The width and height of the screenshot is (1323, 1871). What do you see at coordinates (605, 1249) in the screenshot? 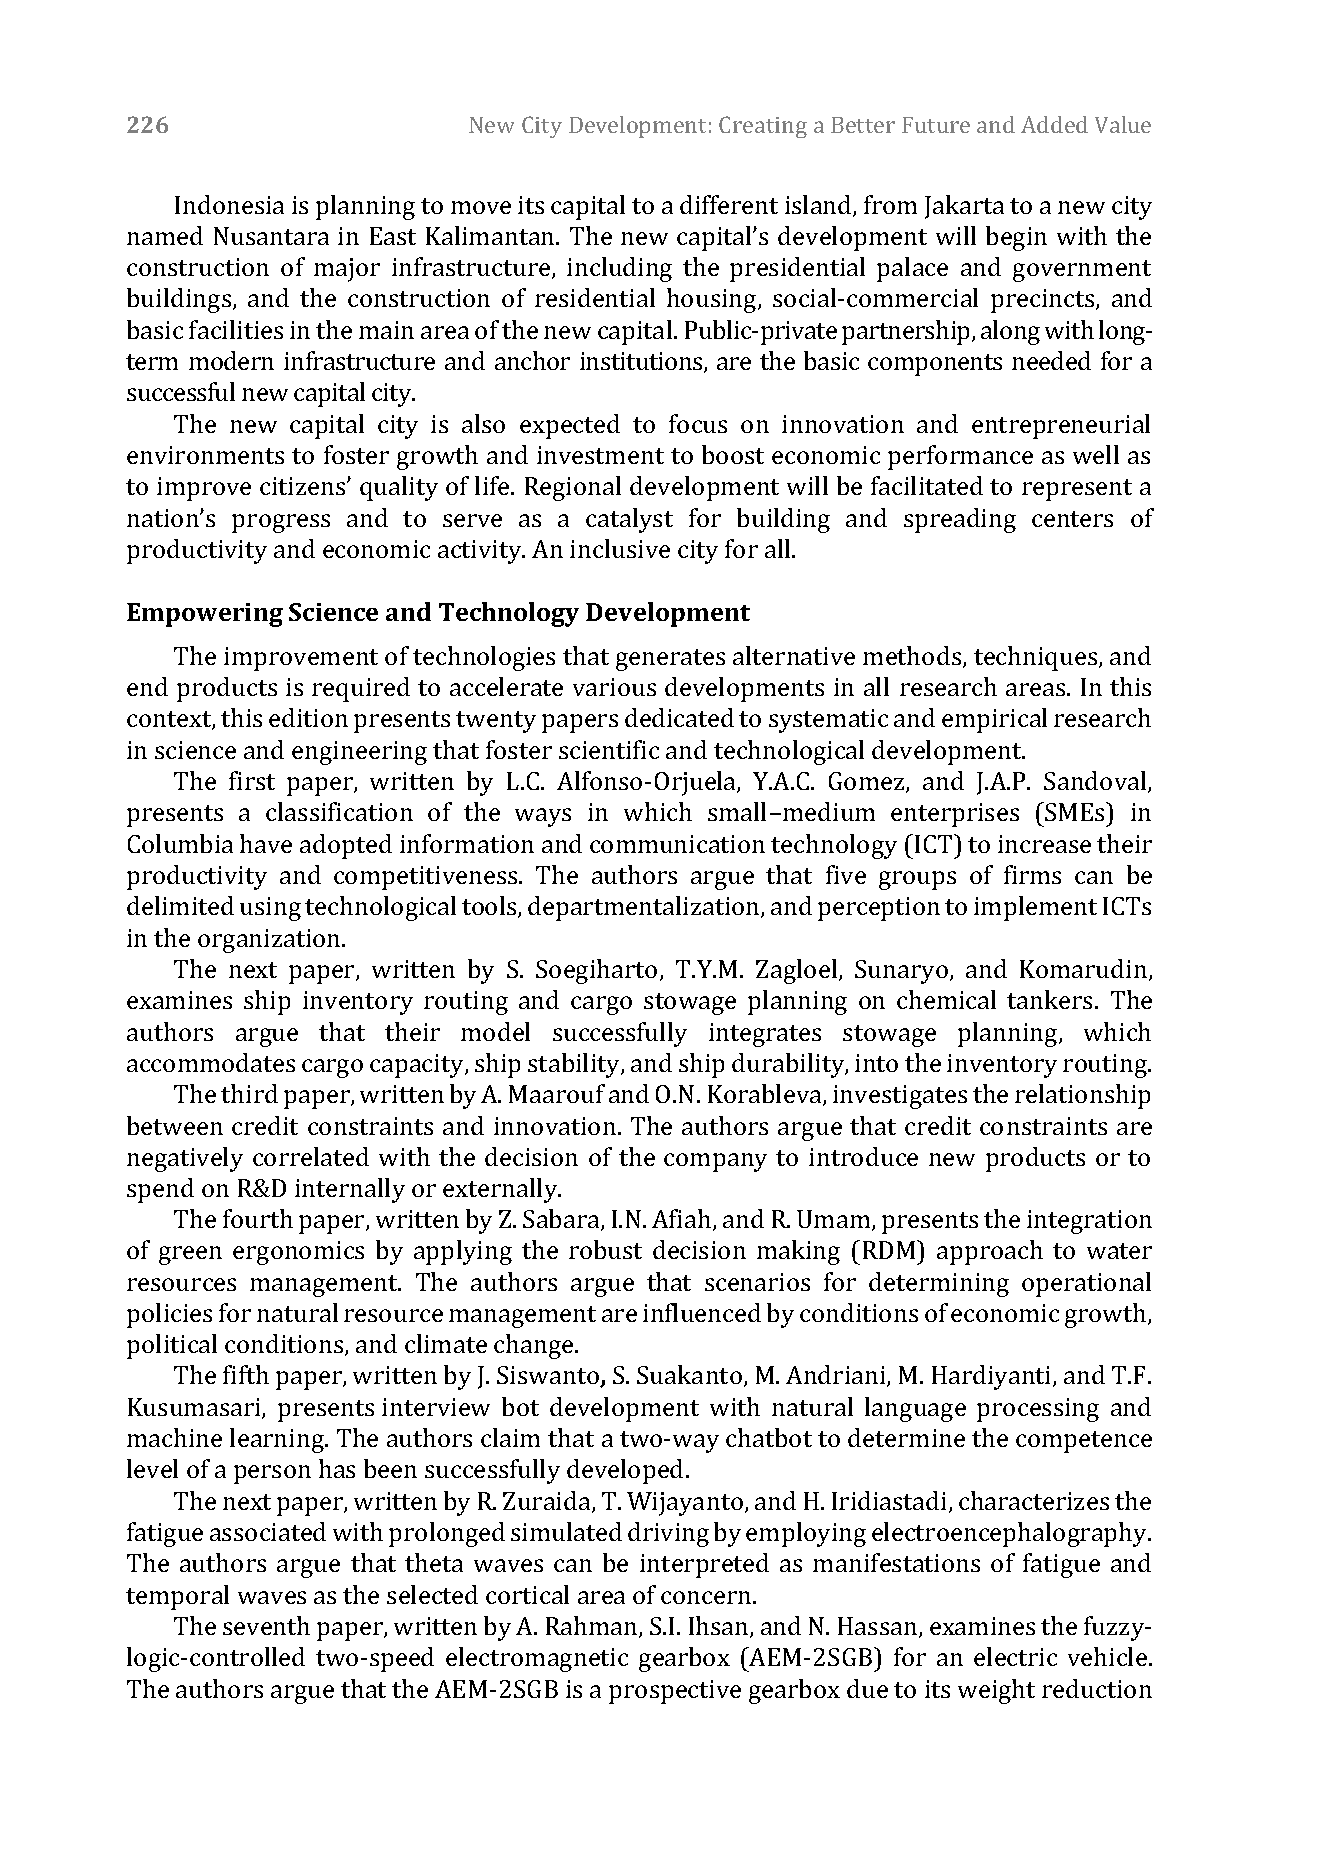
I see `robust` at bounding box center [605, 1249].
